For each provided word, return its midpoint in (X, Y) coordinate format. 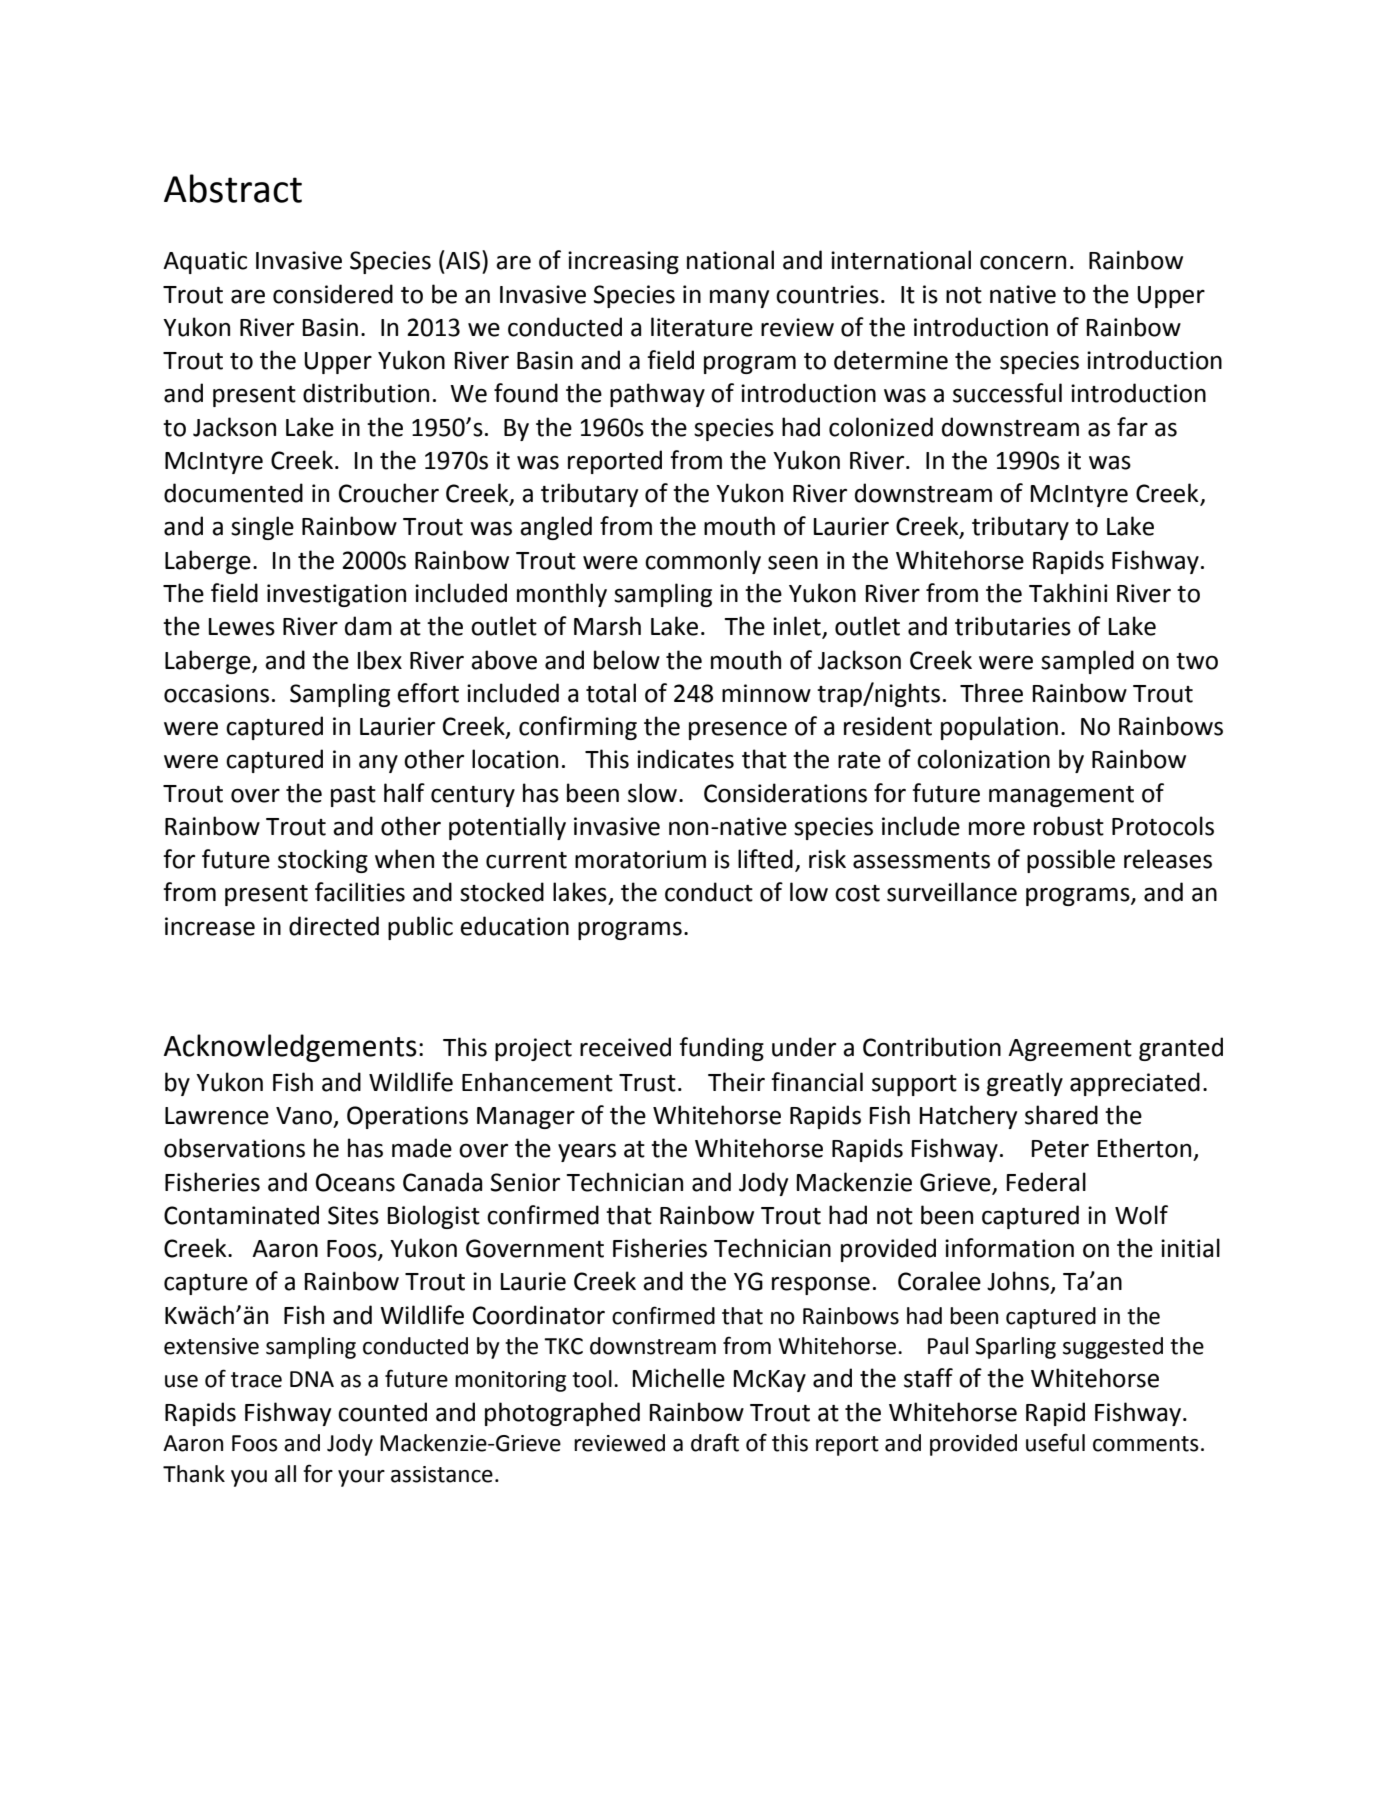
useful (1055, 1442)
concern (1023, 262)
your (361, 1478)
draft (715, 1442)
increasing (623, 262)
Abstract (233, 188)
